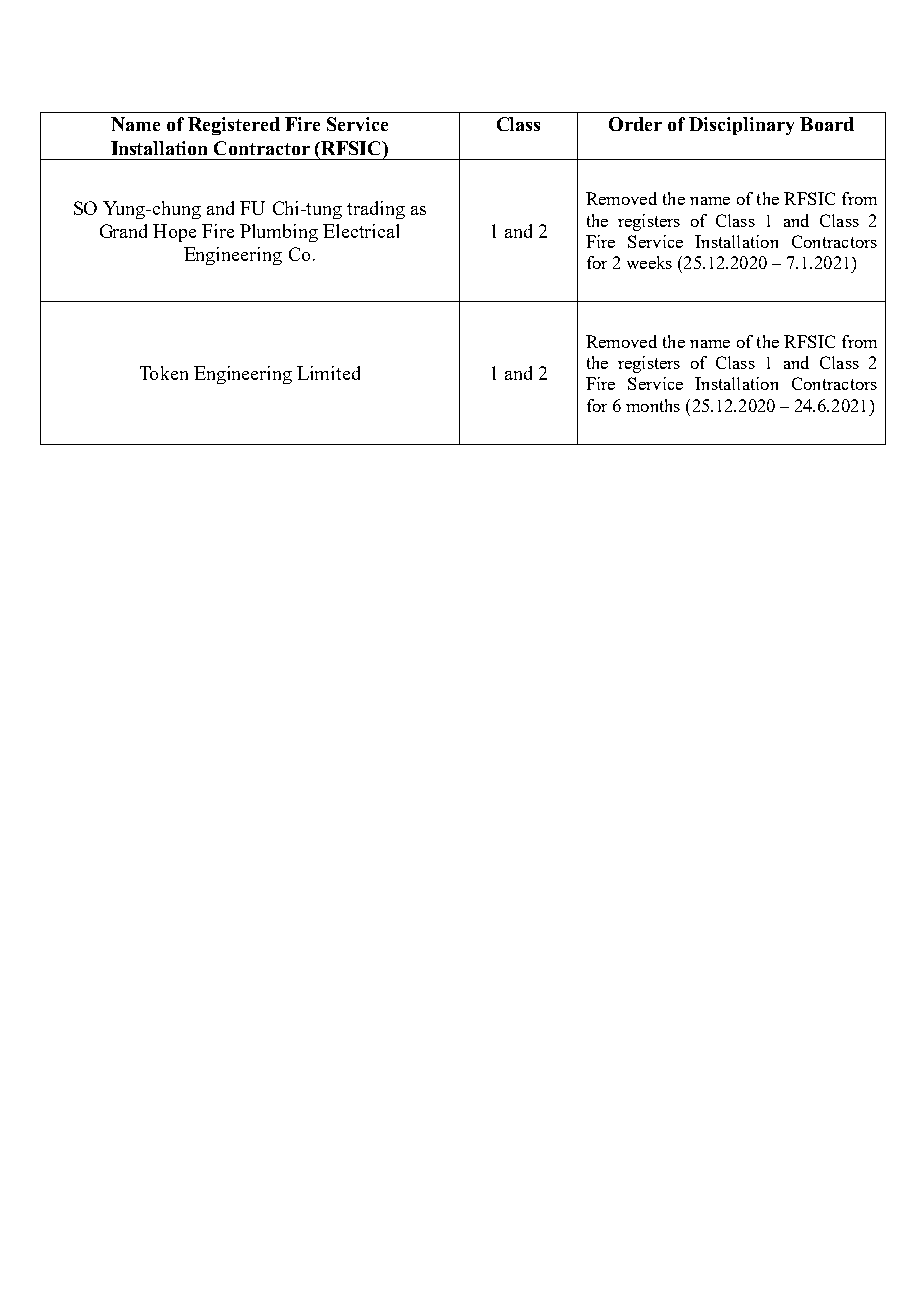 Image resolution: width=924 pixels, height=1308 pixels. Describe the element at coordinates (234, 126) in the screenshot. I see `Registered` at that location.
